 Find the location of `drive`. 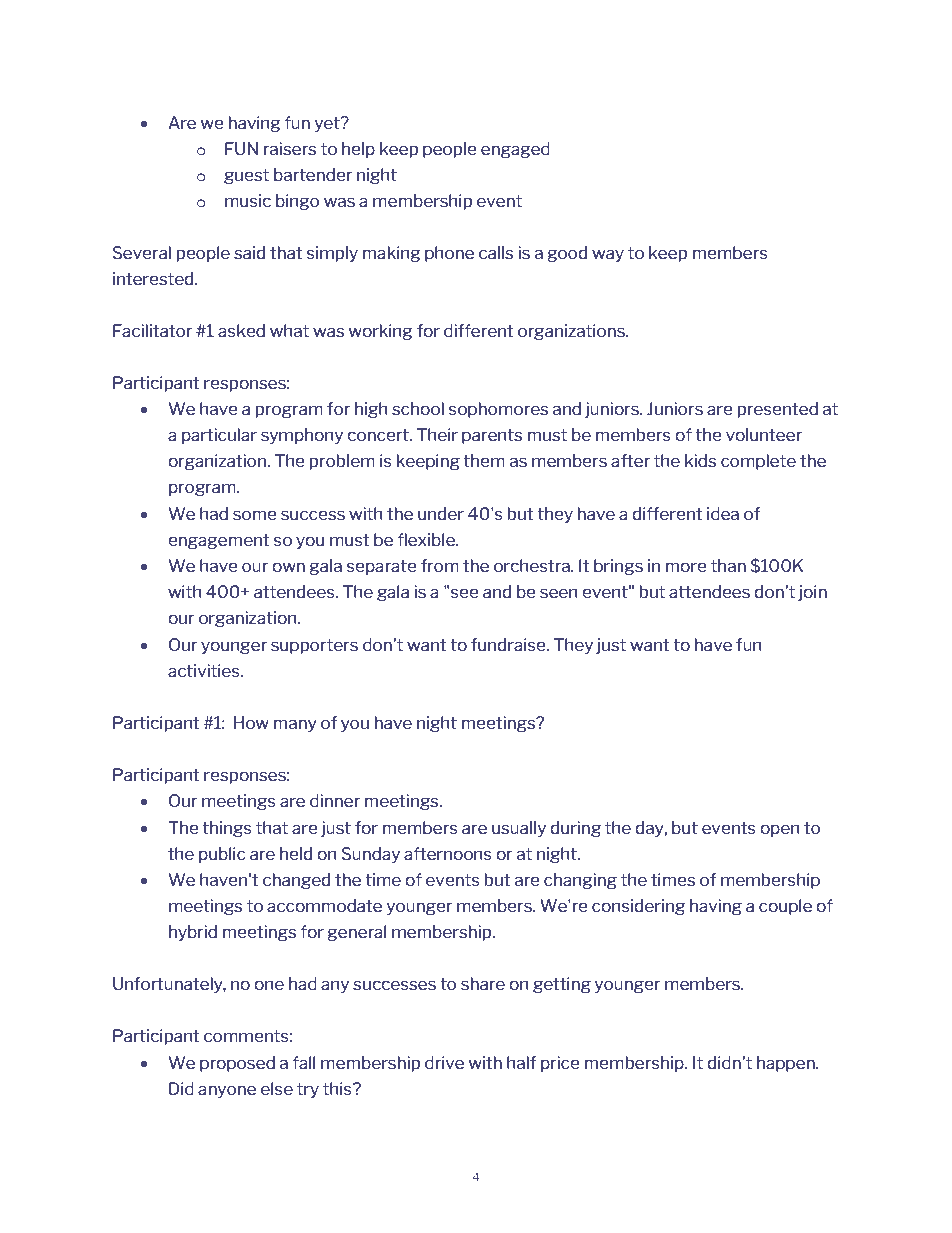

drive is located at coordinates (444, 1062).
